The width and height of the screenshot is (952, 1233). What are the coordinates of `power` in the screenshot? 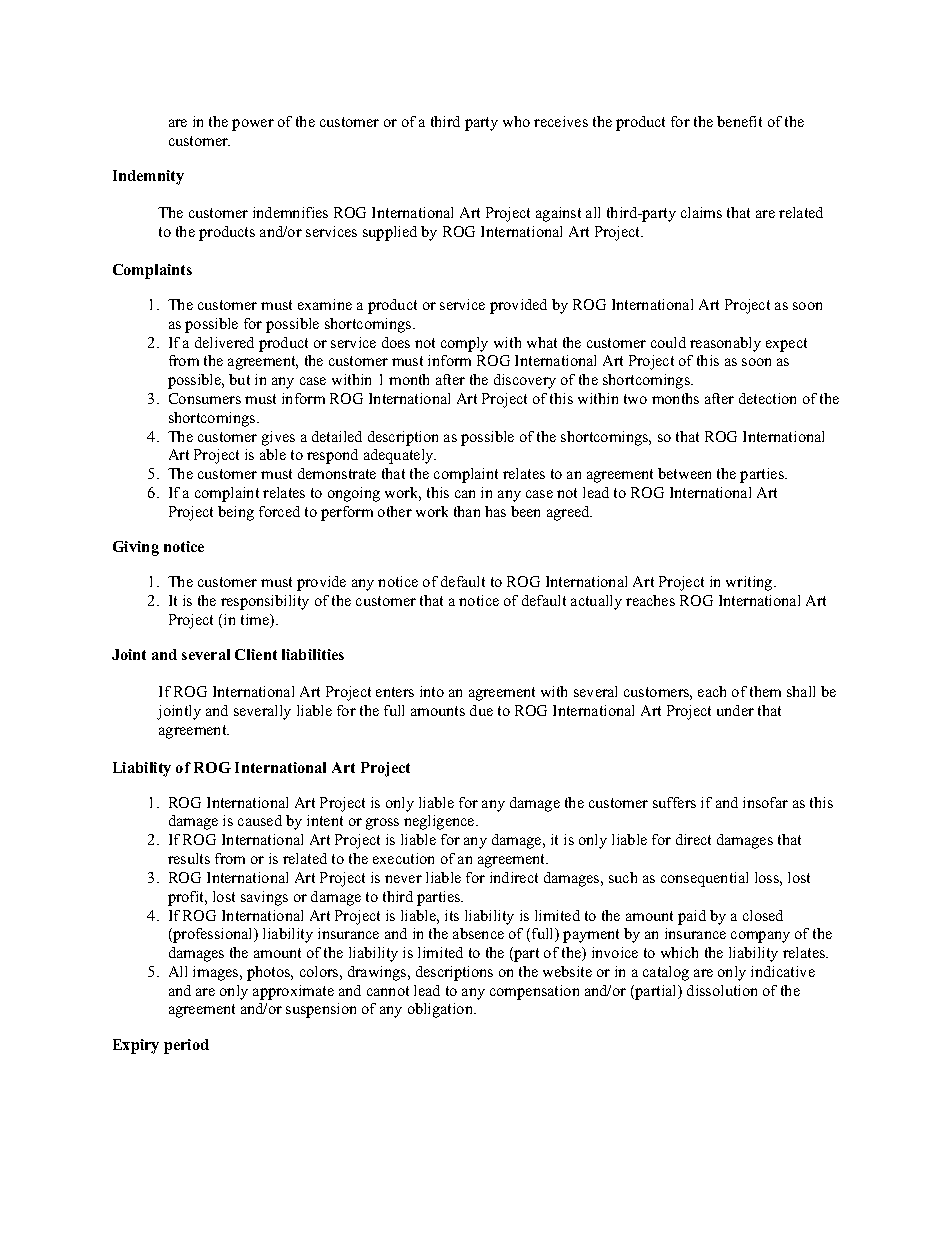 It's located at (253, 125).
